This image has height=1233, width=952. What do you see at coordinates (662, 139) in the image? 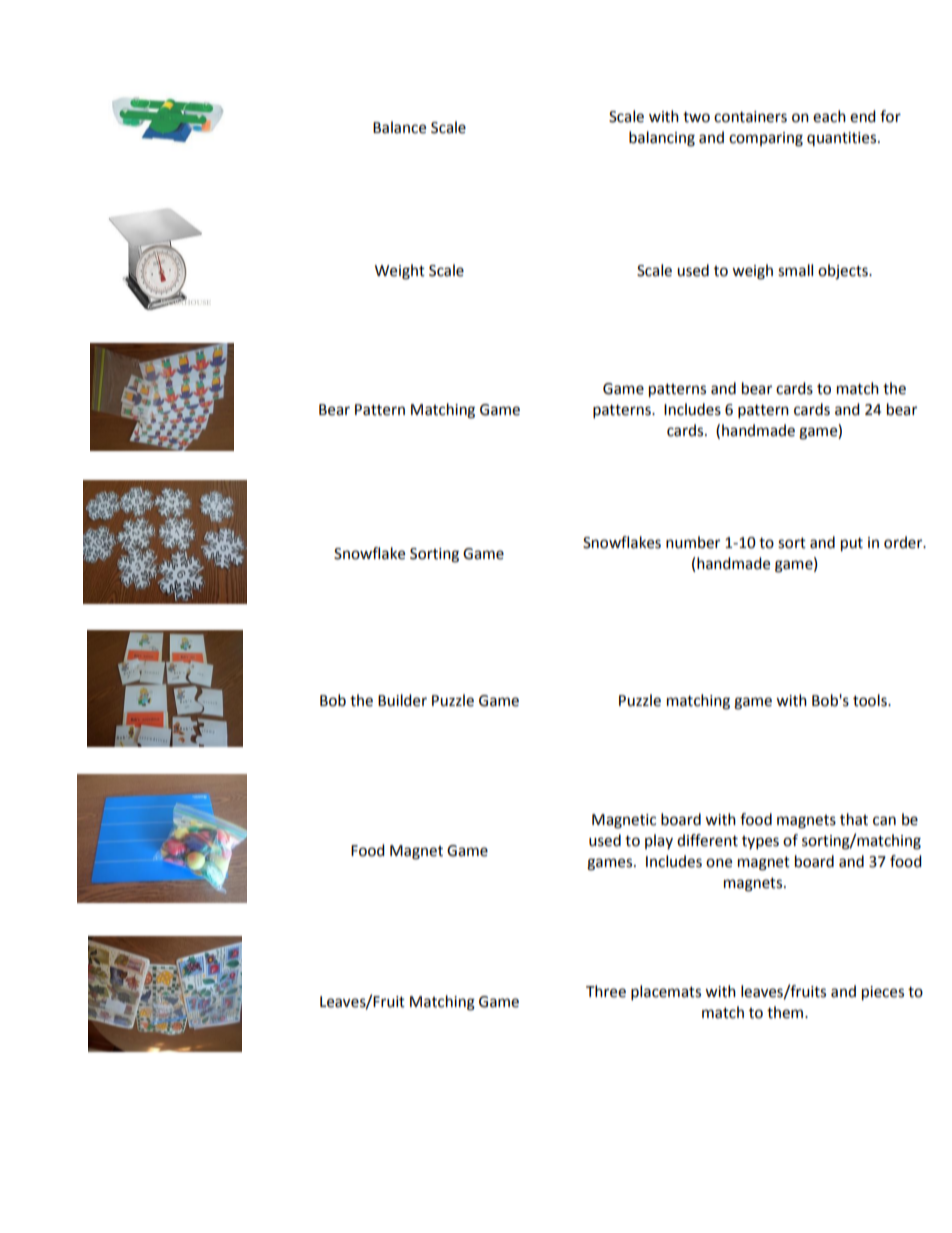
I see `balancing` at bounding box center [662, 139].
